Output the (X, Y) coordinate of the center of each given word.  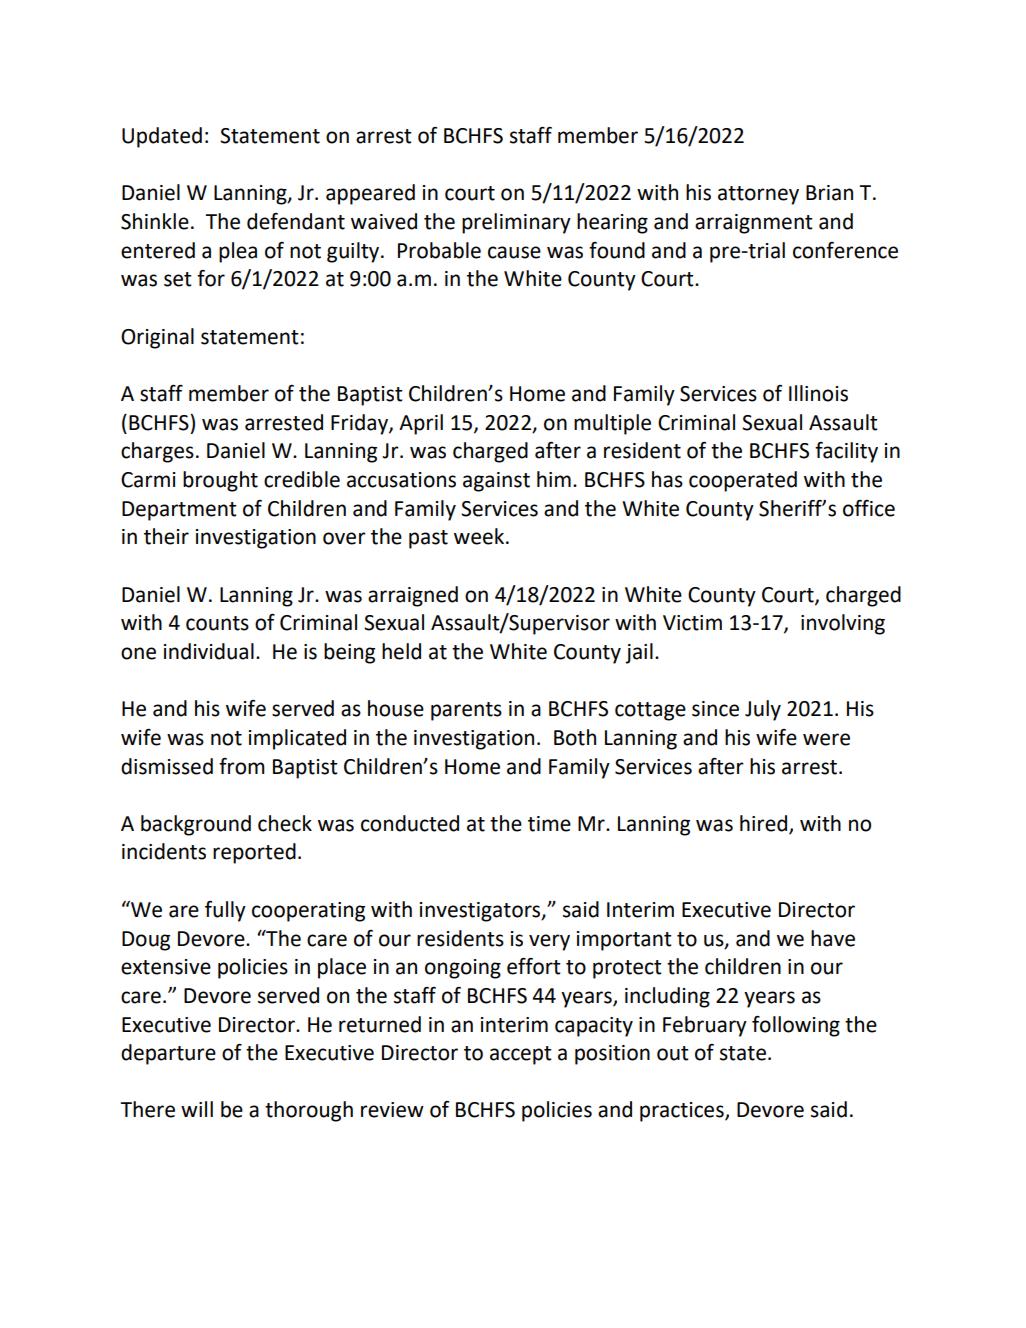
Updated (162, 137)
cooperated (743, 481)
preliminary (516, 223)
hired (765, 824)
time (549, 824)
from (242, 766)
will (197, 1109)
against (496, 482)
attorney (758, 195)
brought (220, 481)
